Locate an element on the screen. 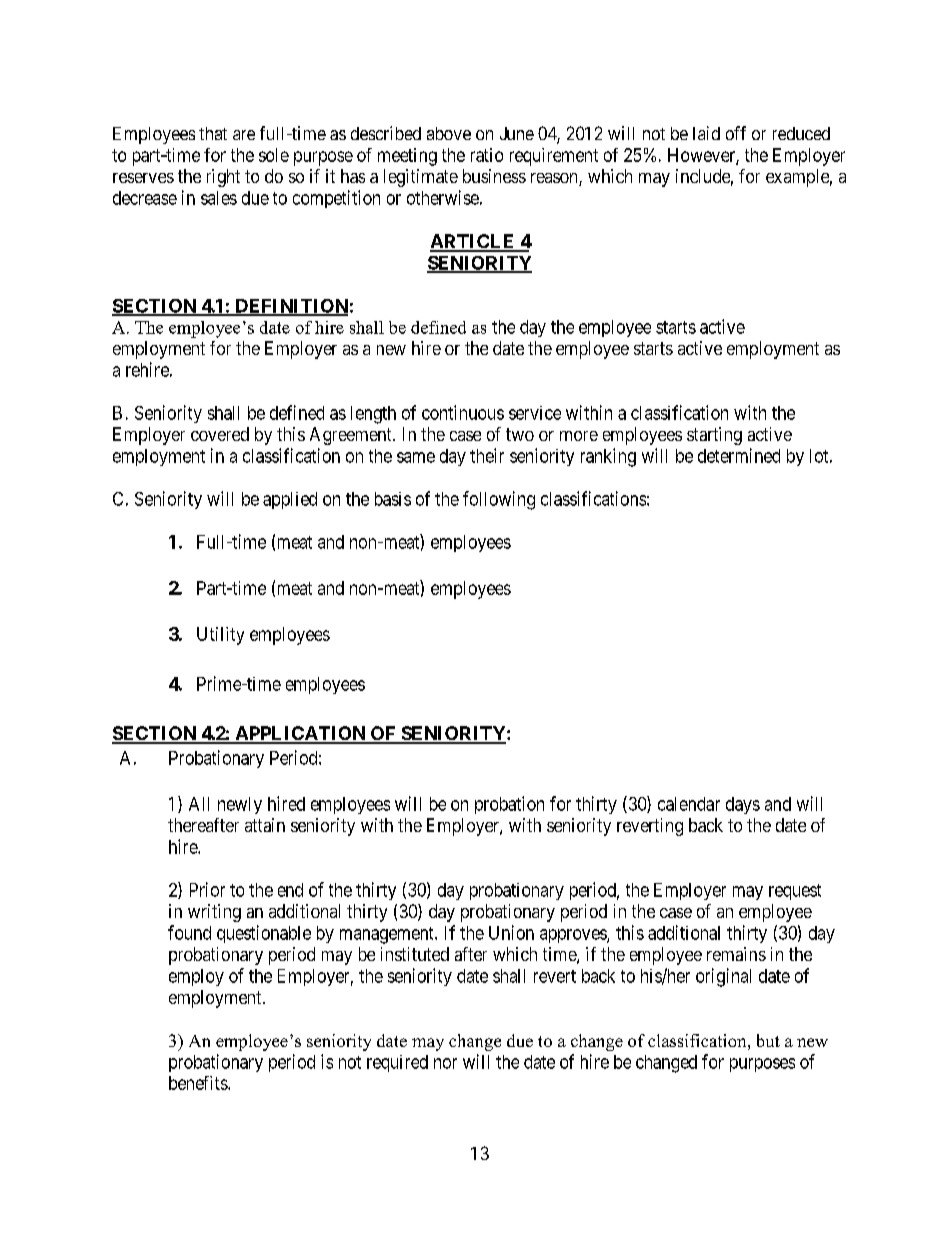 The width and height of the screenshot is (952, 1233). ratio is located at coordinates (487, 155).
